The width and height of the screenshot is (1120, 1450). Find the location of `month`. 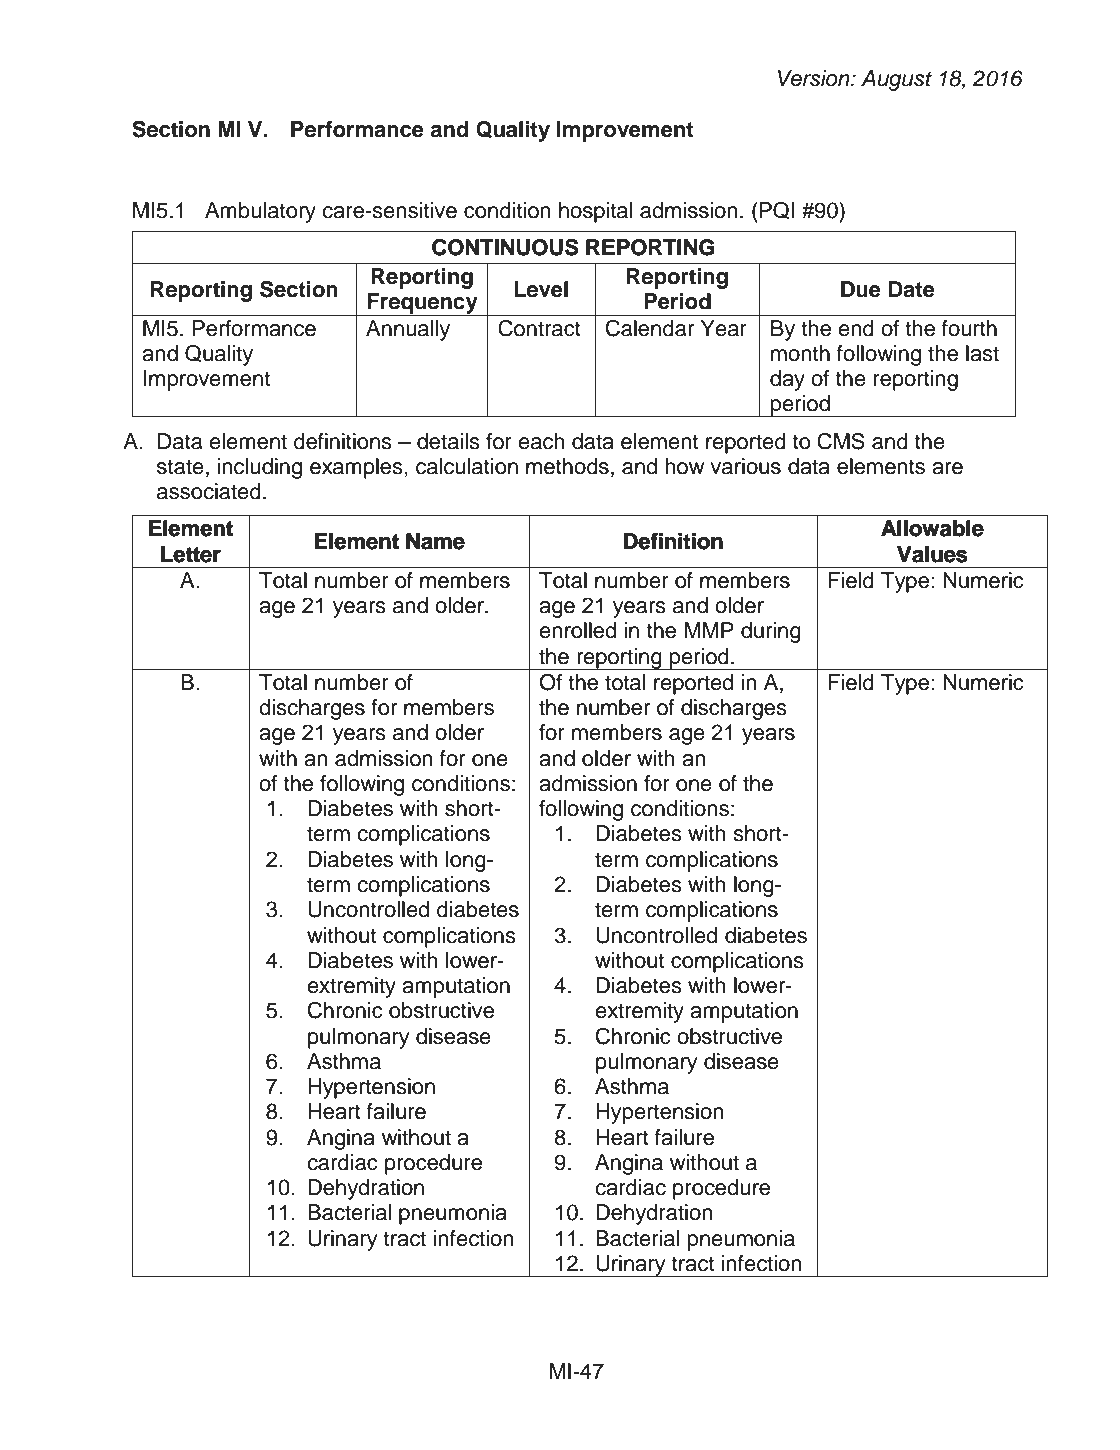

month is located at coordinates (800, 353).
